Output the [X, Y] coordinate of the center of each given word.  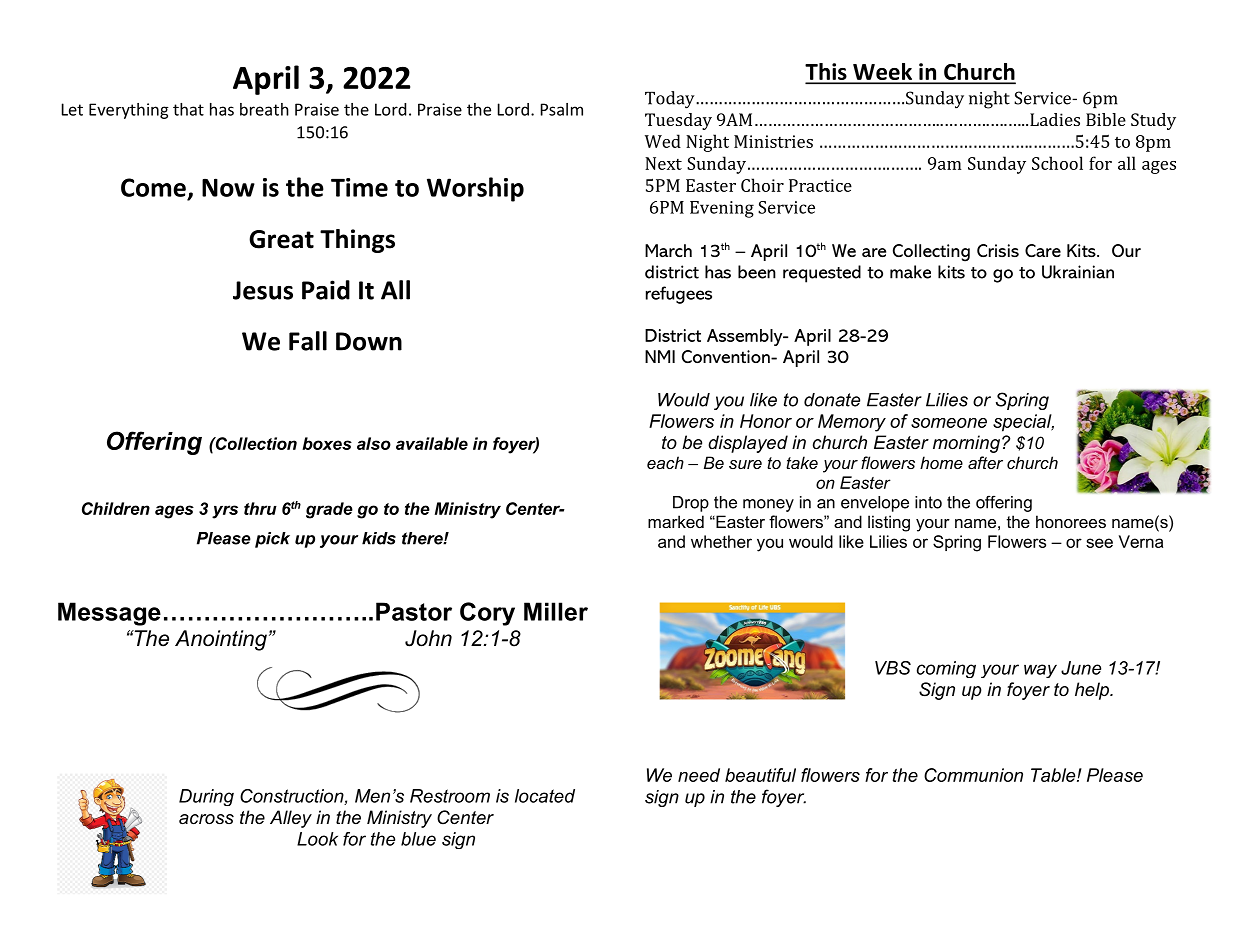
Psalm [562, 109]
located [545, 796]
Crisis [998, 250]
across [206, 819]
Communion [973, 775]
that [188, 109]
